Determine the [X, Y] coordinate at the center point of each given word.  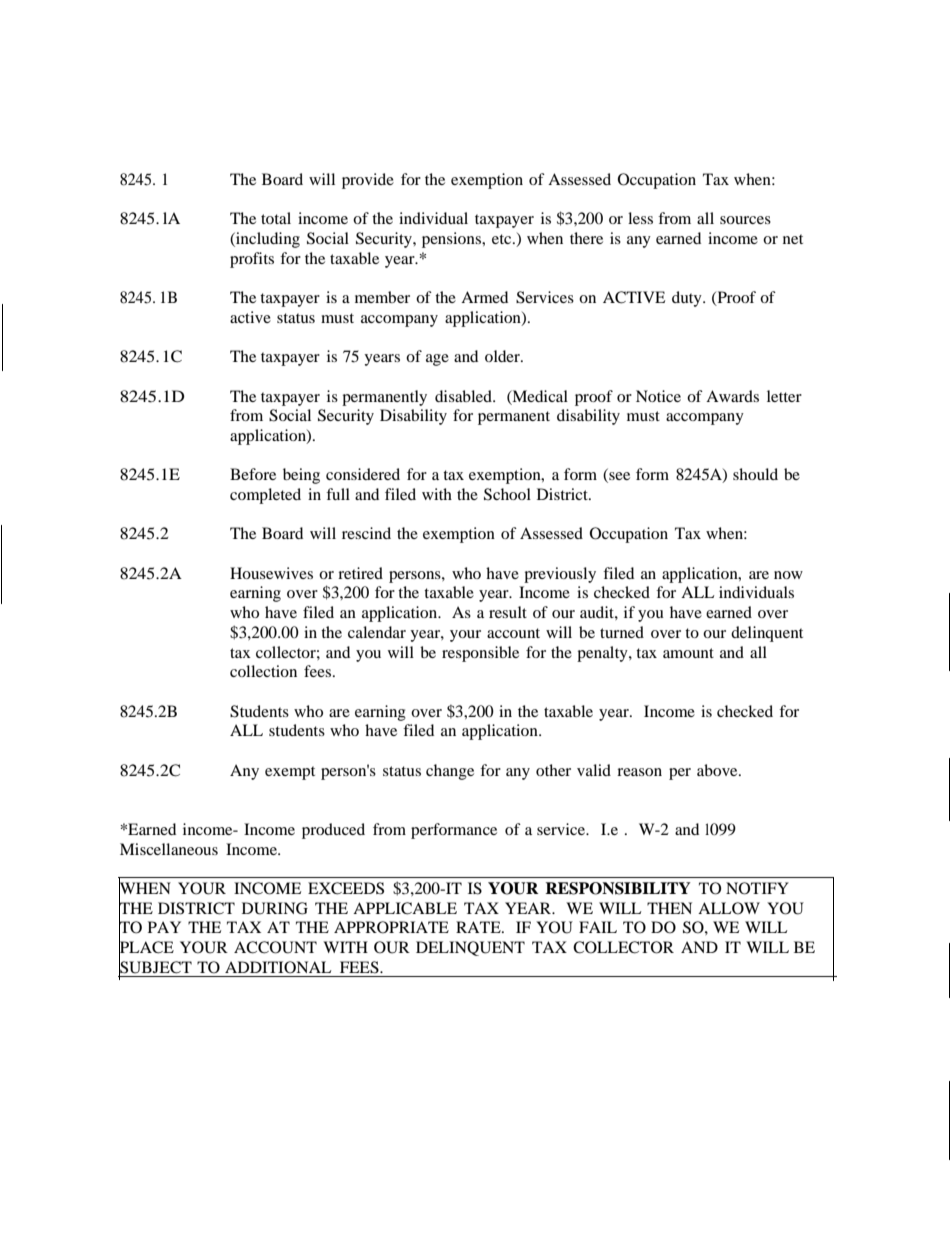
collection [263, 671]
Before [253, 474]
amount [688, 653]
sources [745, 220]
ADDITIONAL [278, 967]
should [755, 474]
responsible [480, 654]
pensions [452, 240]
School [507, 494]
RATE [479, 927]
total [276, 218]
